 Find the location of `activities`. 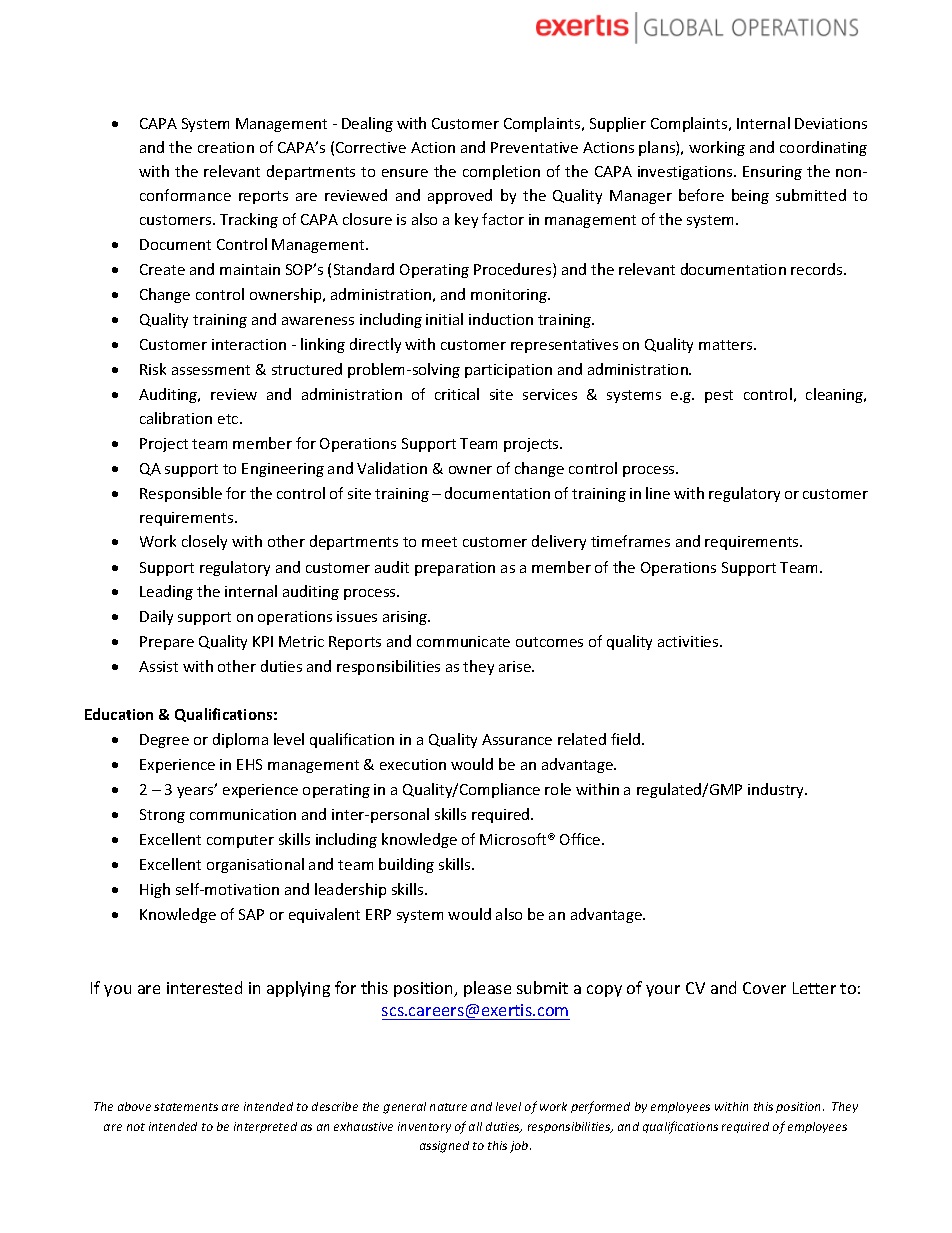

activities is located at coordinates (689, 641).
